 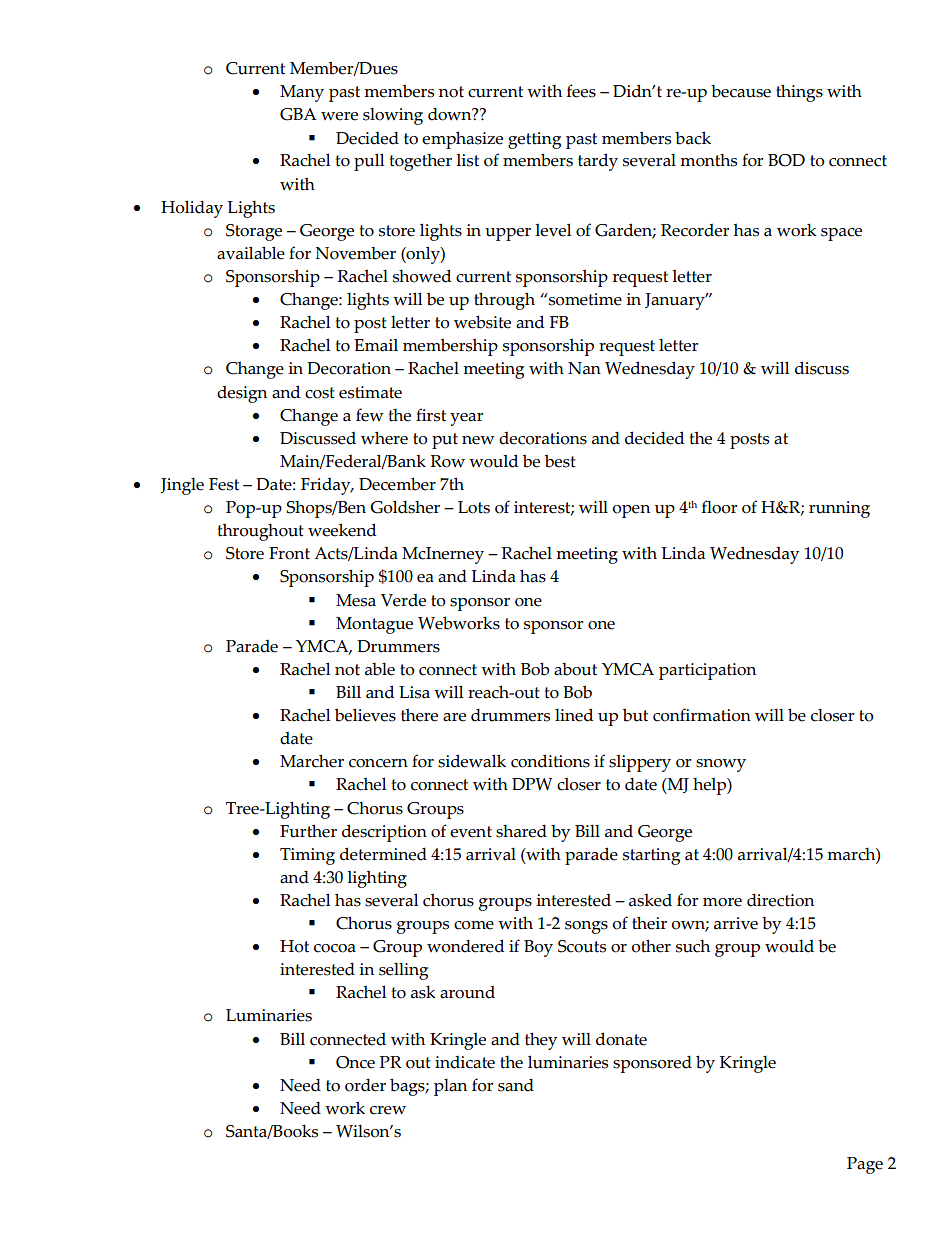 What do you see at coordinates (799, 93) in the image?
I see `things` at bounding box center [799, 93].
